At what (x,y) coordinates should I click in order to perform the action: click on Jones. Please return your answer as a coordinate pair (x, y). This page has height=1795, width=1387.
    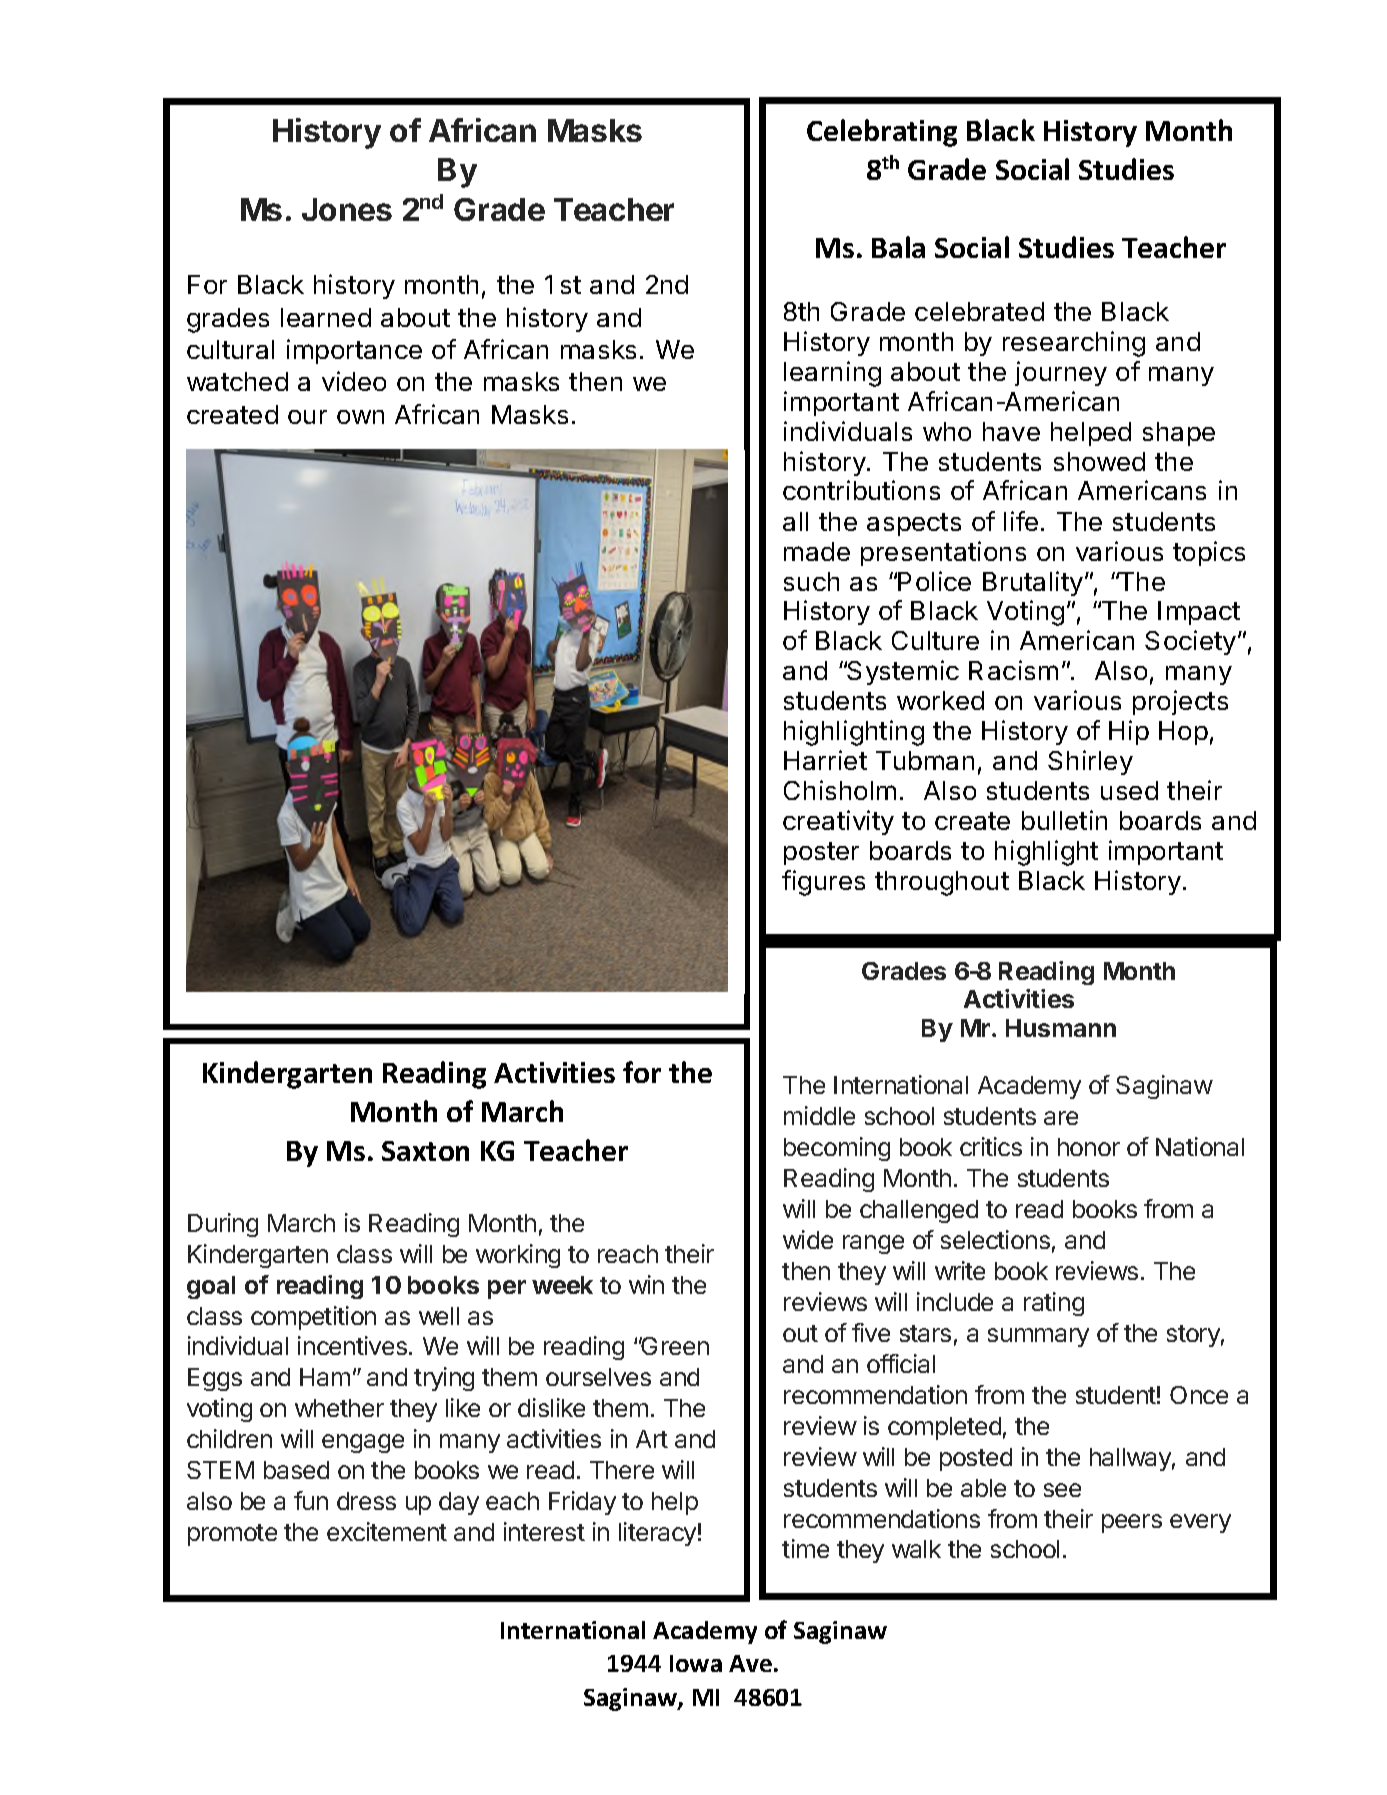
    Looking at the image, I should click on (347, 209).
